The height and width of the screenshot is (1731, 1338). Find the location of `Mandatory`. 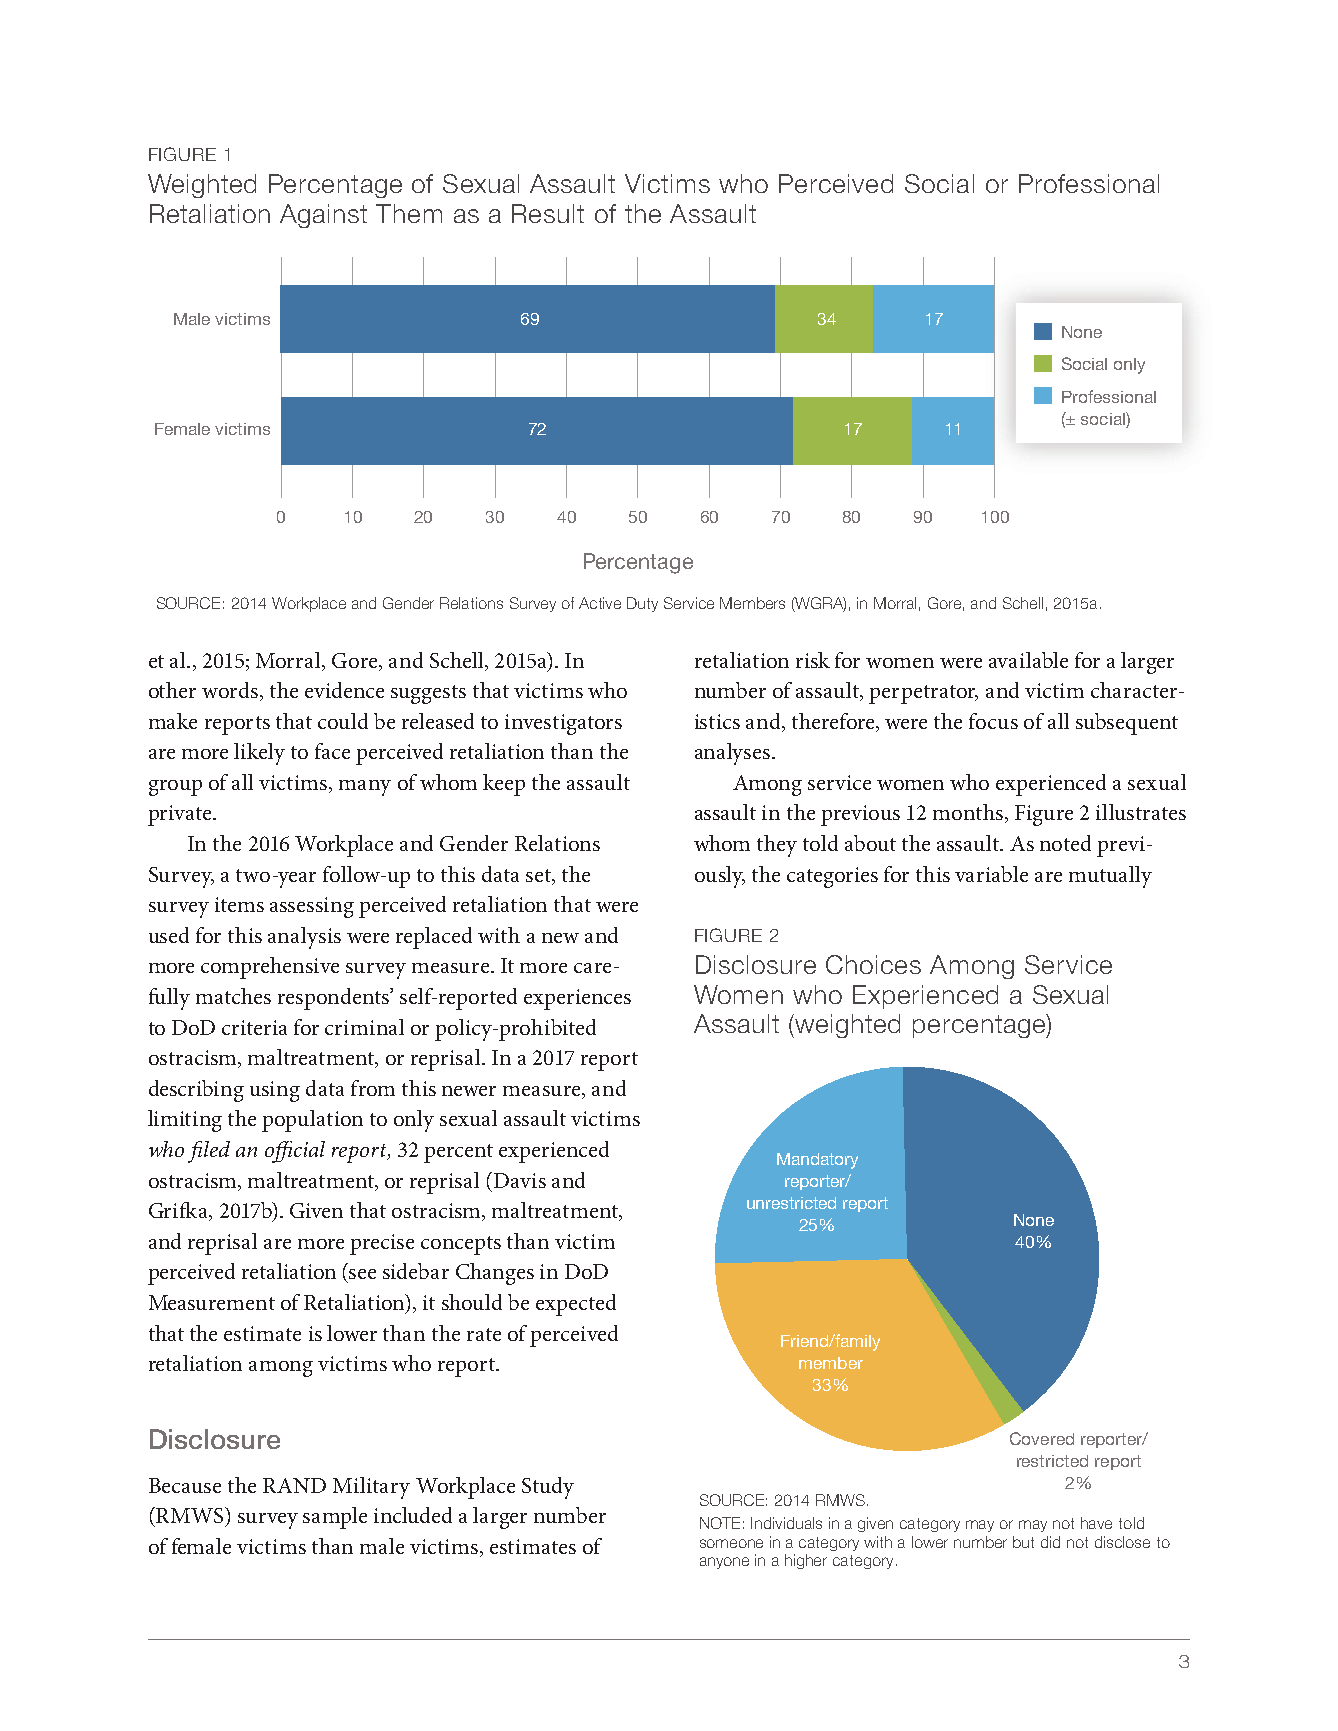

Mandatory is located at coordinates (817, 1161).
